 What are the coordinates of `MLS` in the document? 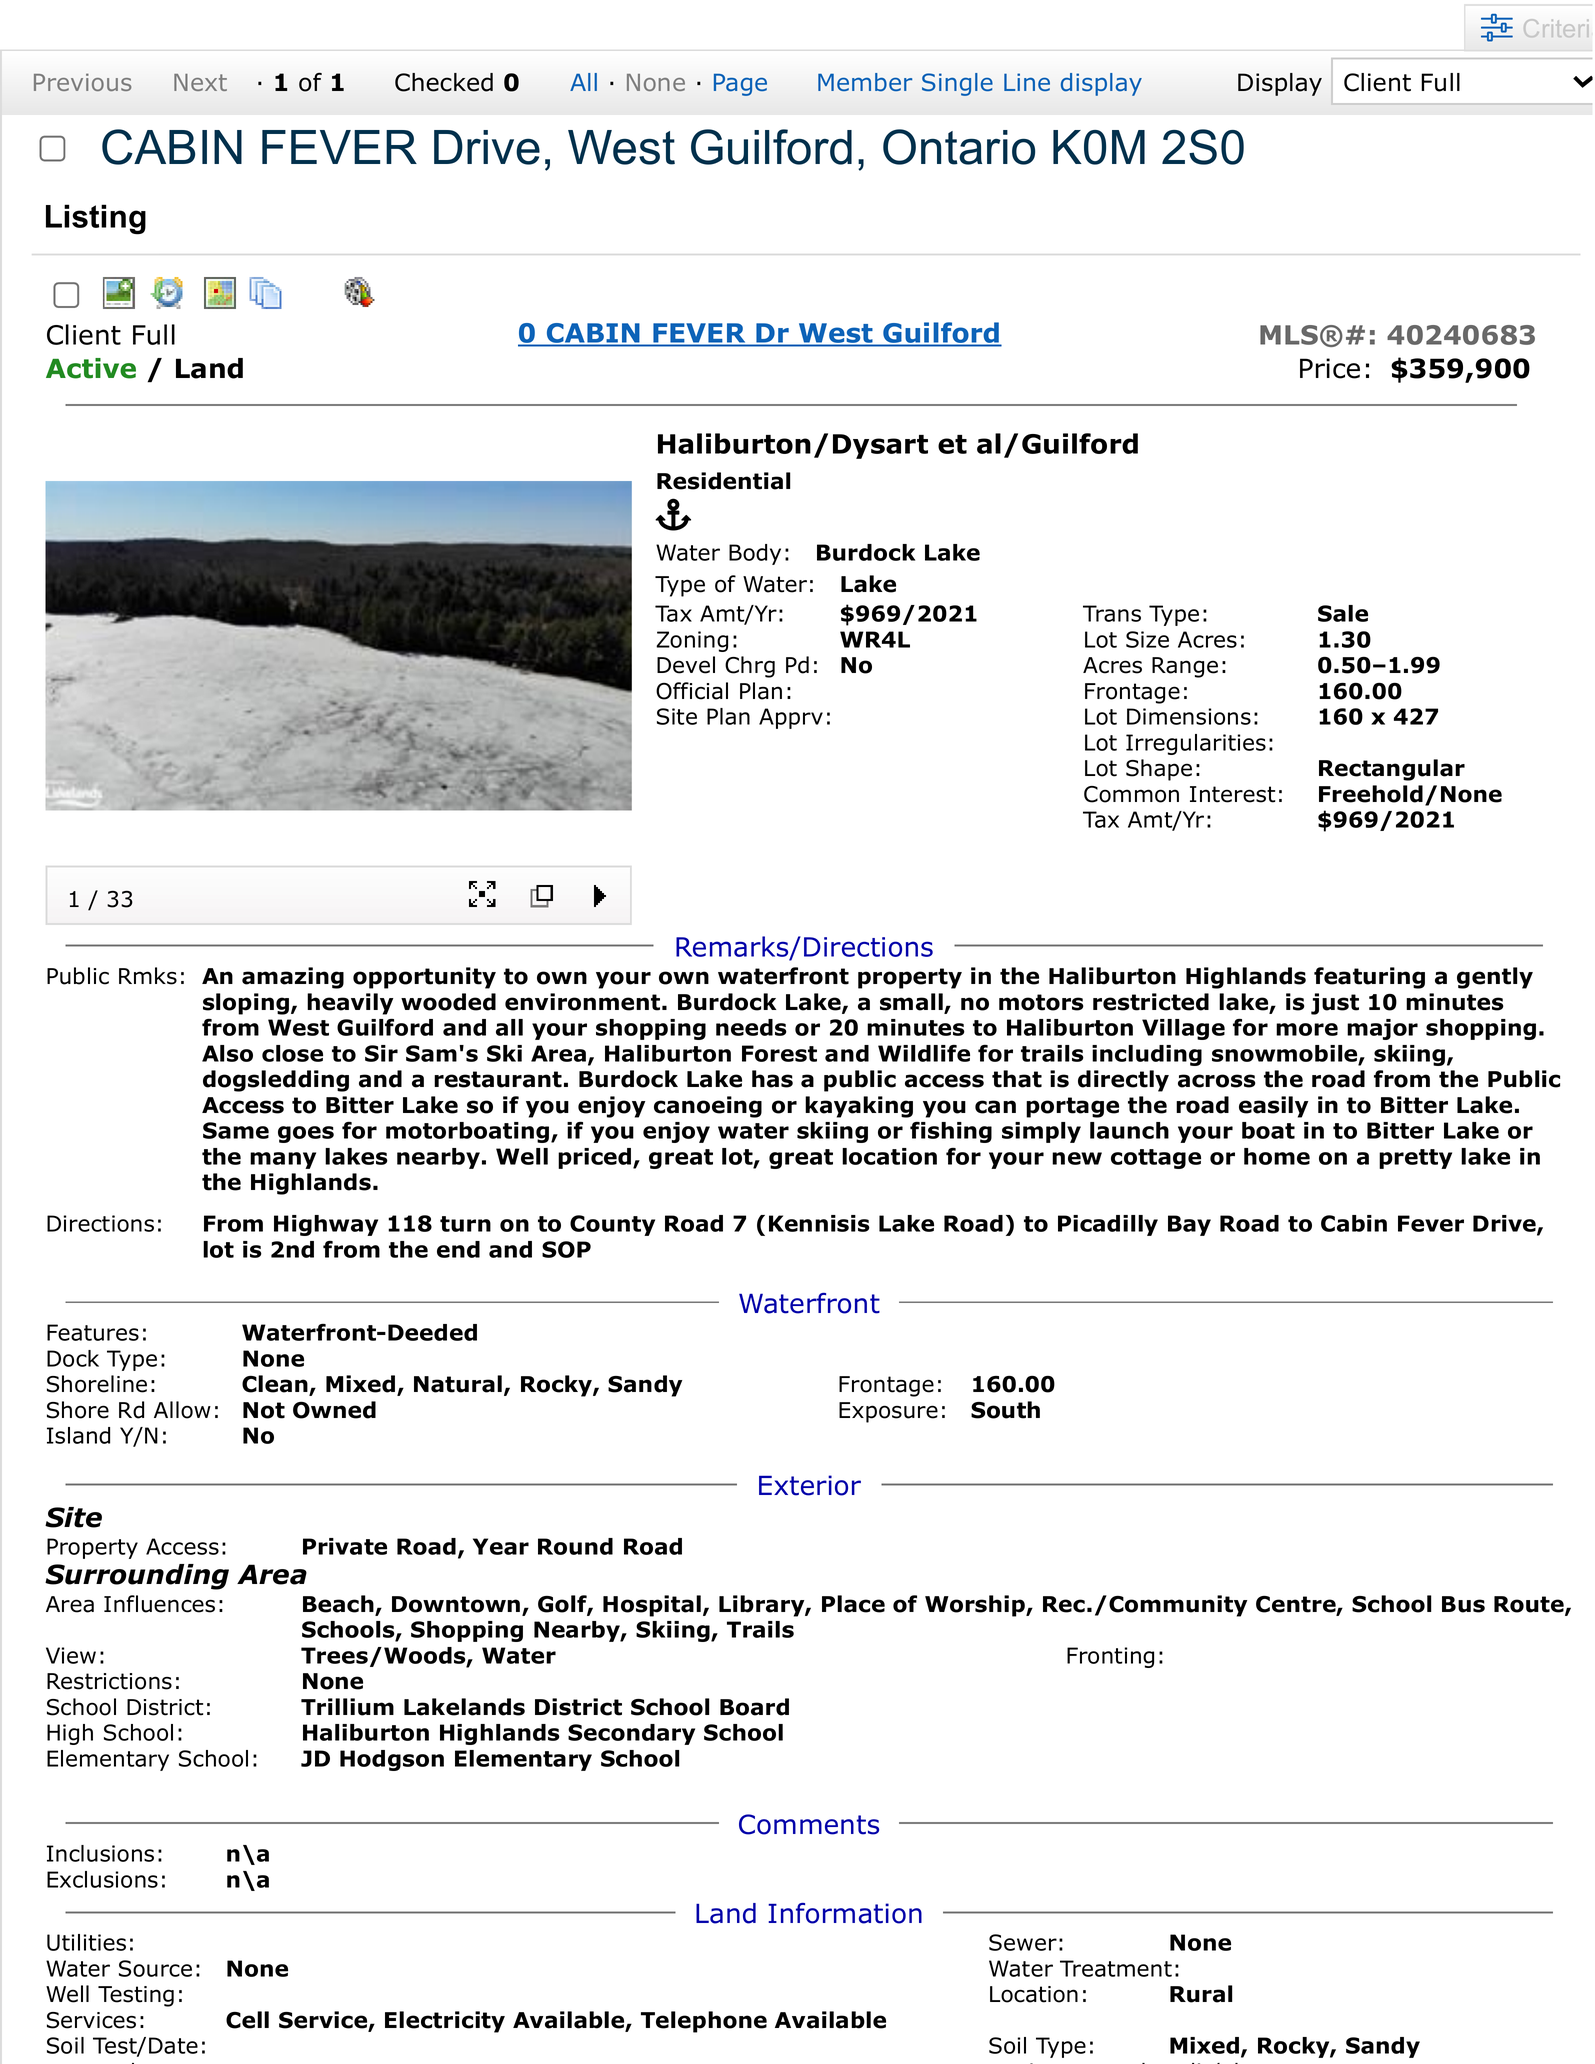 It's located at (1289, 335).
